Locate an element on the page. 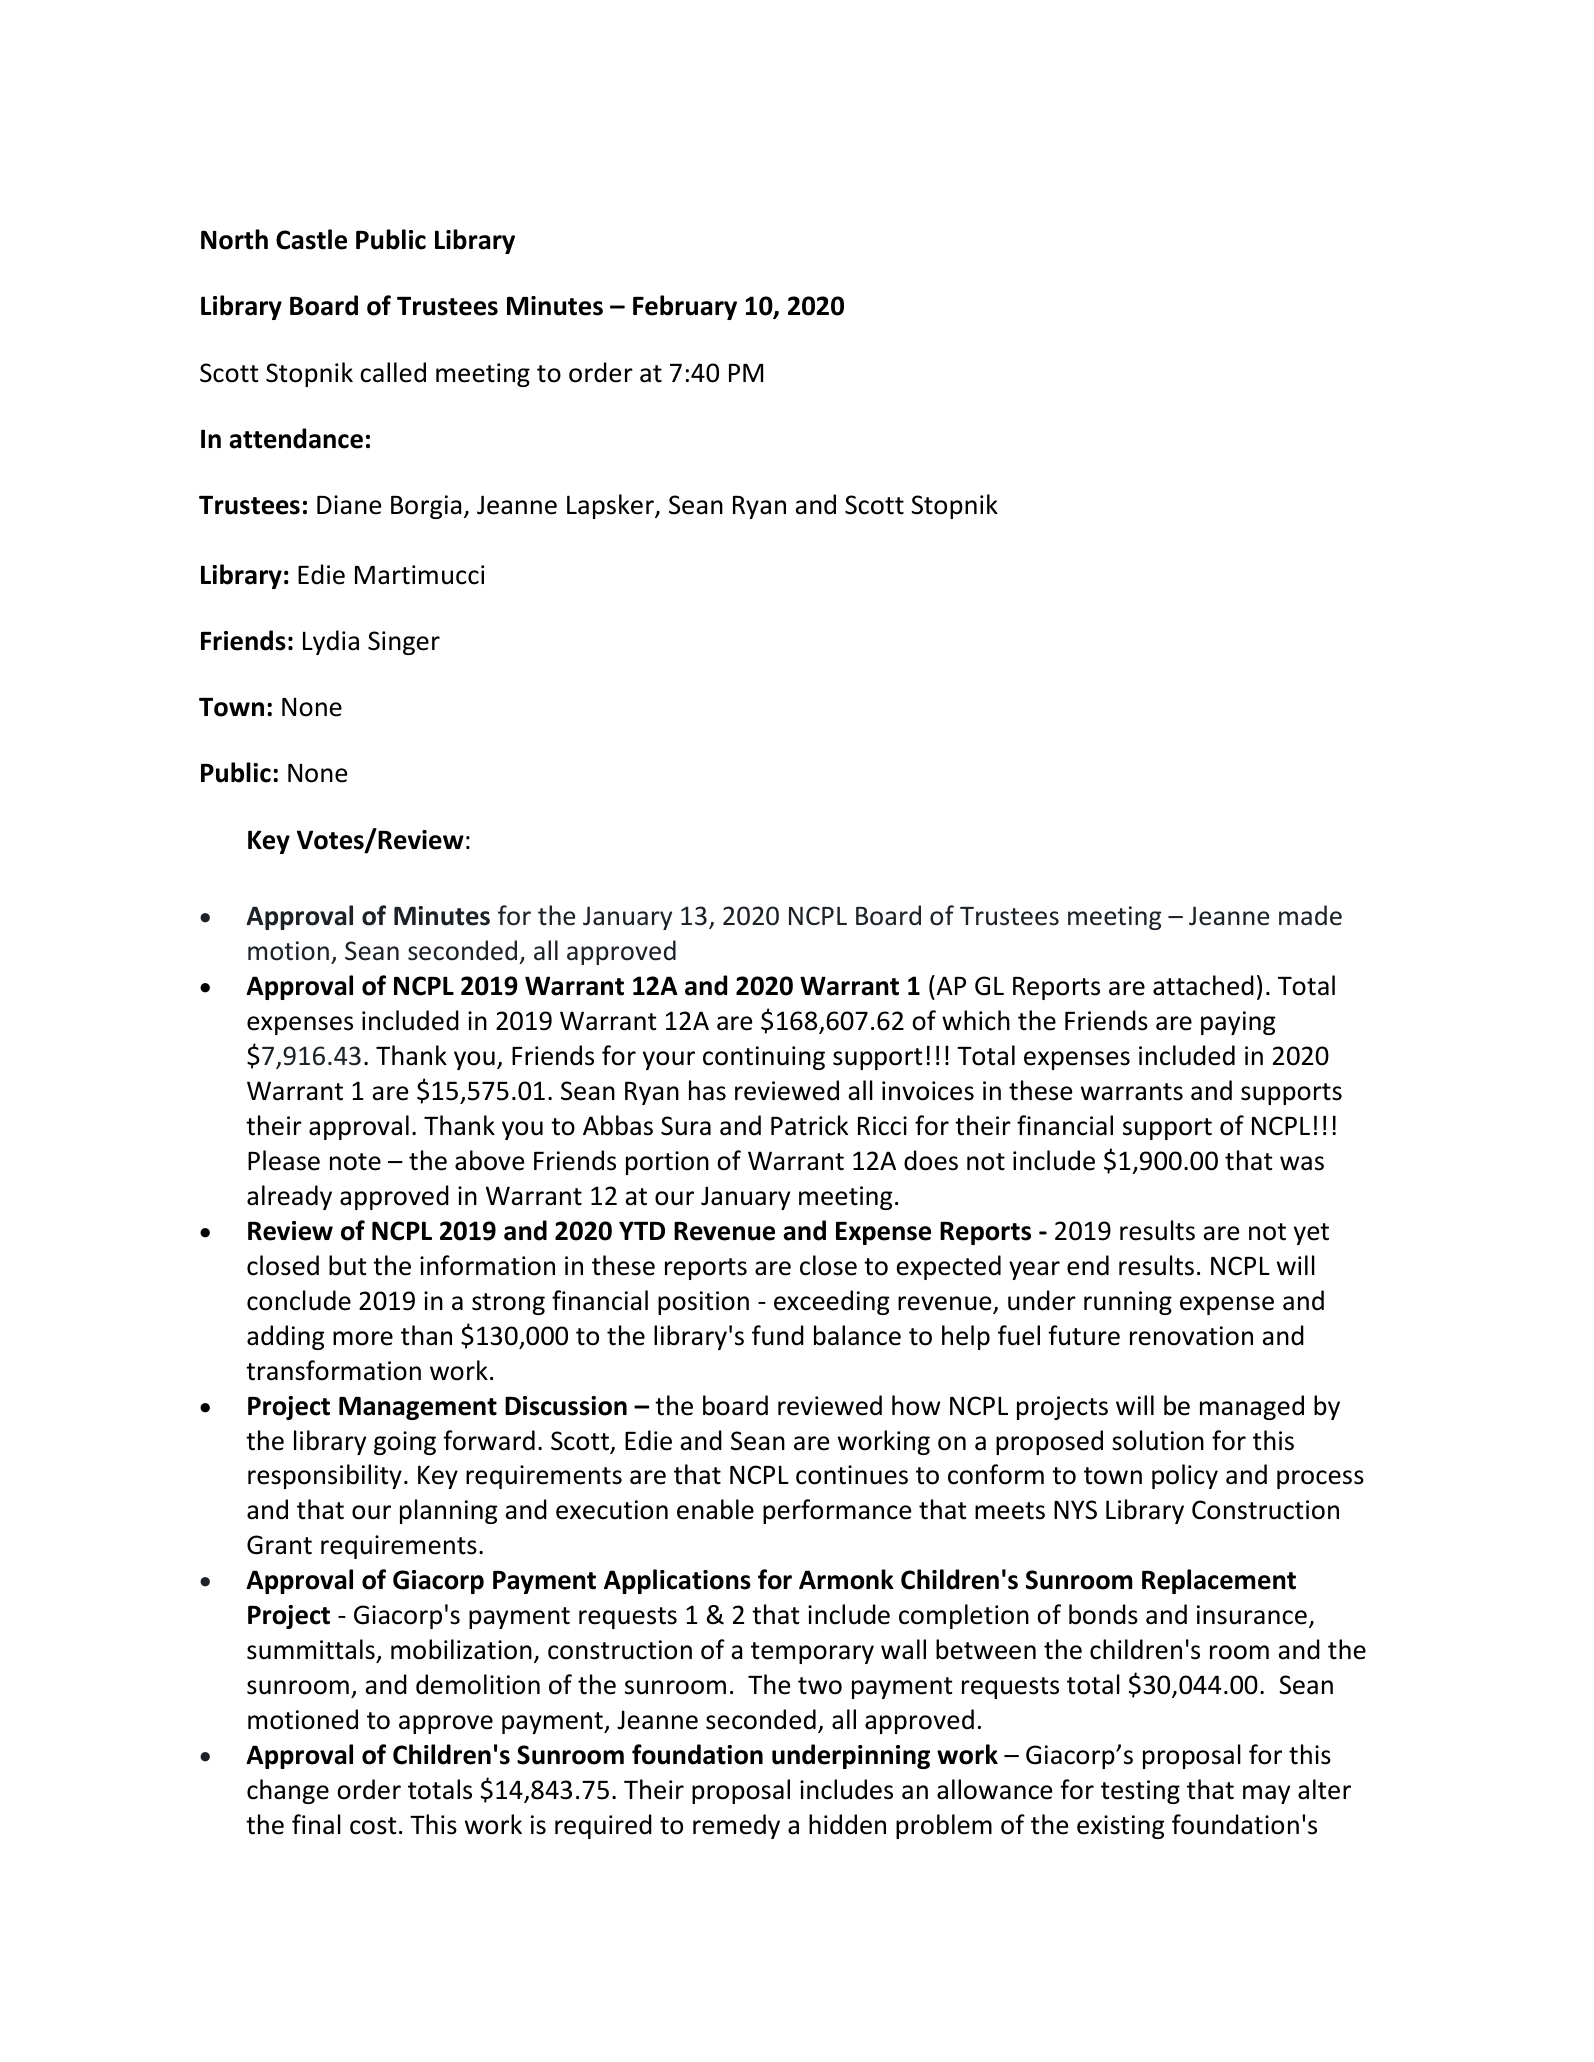  was is located at coordinates (1302, 1163).
